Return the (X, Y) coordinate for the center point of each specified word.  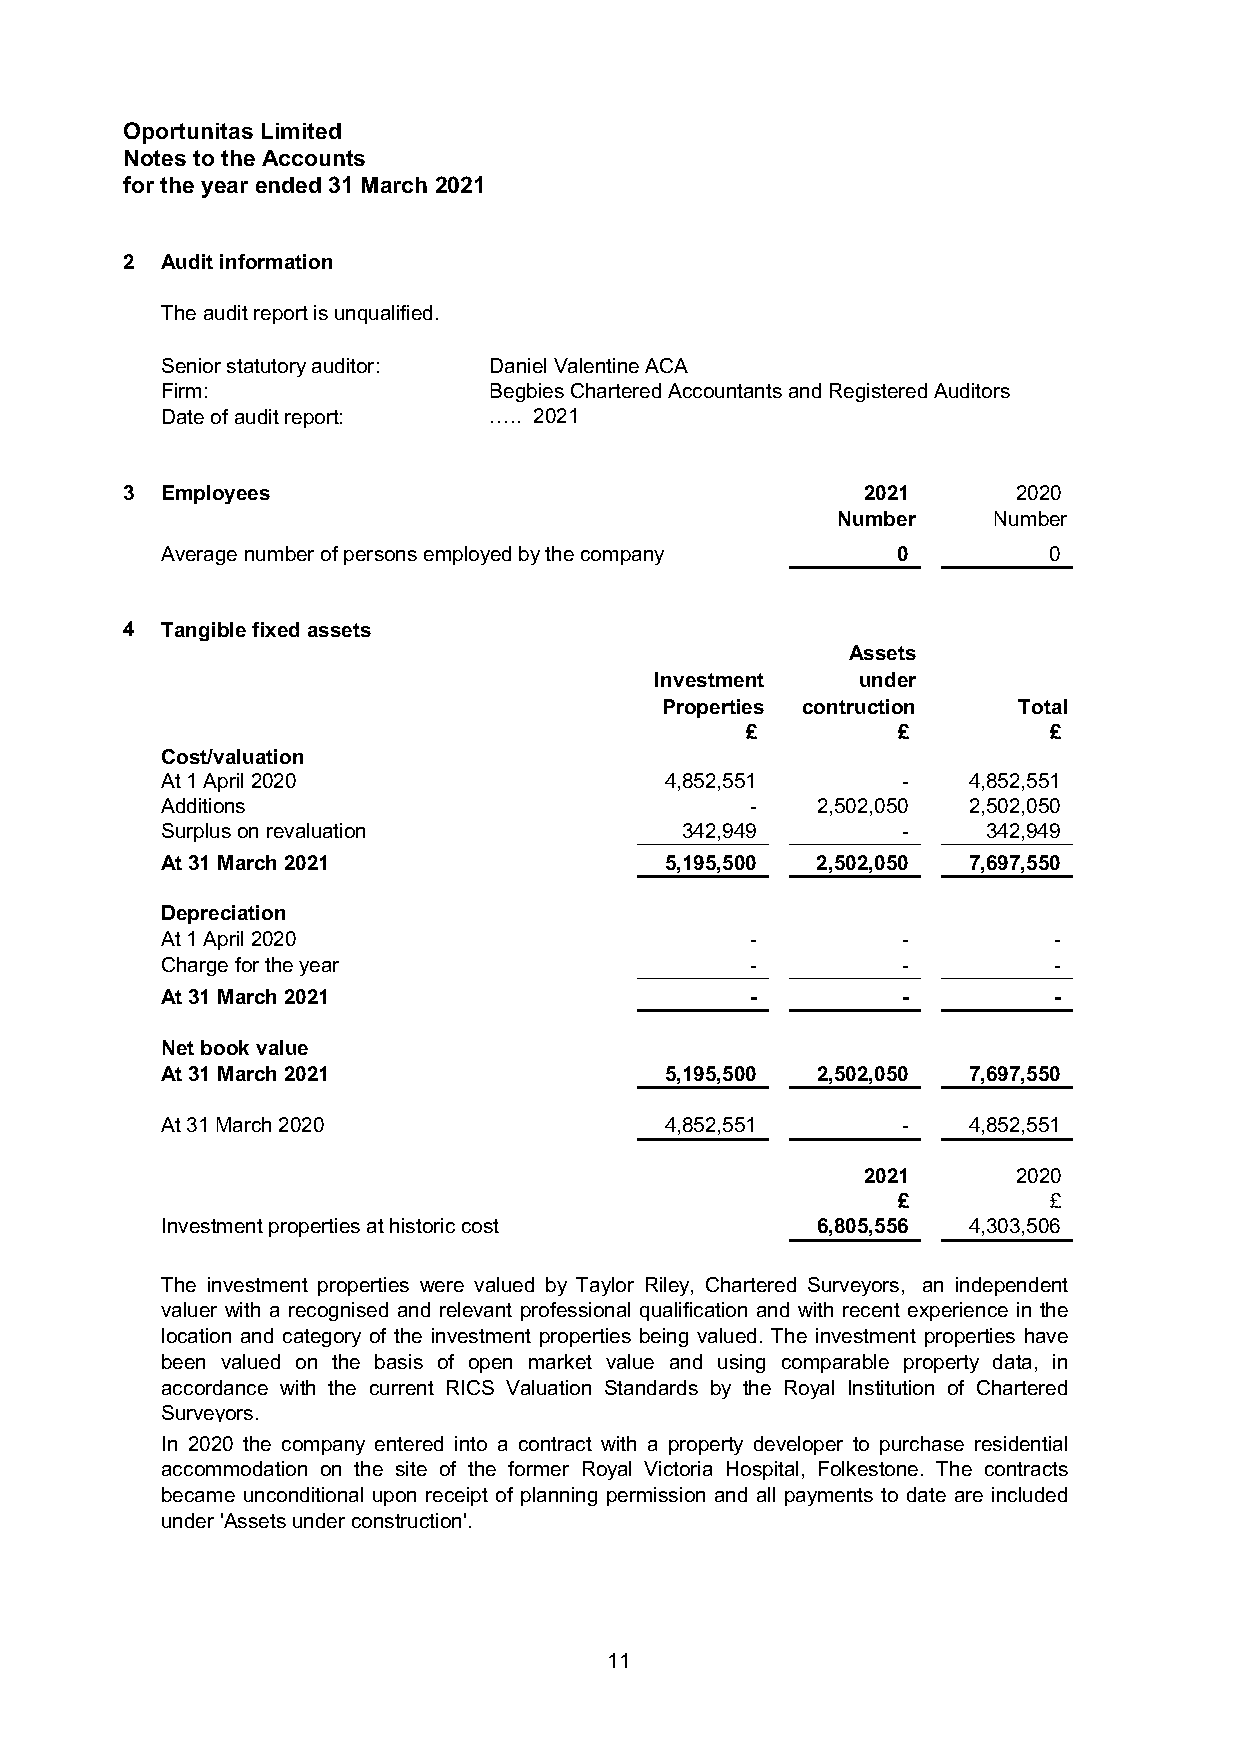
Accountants (725, 390)
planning (559, 1496)
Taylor (605, 1286)
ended (288, 185)
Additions (203, 805)
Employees (216, 494)
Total (1042, 706)
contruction (858, 706)
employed (467, 555)
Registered (878, 392)
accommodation (234, 1468)
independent (1012, 1286)
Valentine (596, 365)
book (225, 1047)
